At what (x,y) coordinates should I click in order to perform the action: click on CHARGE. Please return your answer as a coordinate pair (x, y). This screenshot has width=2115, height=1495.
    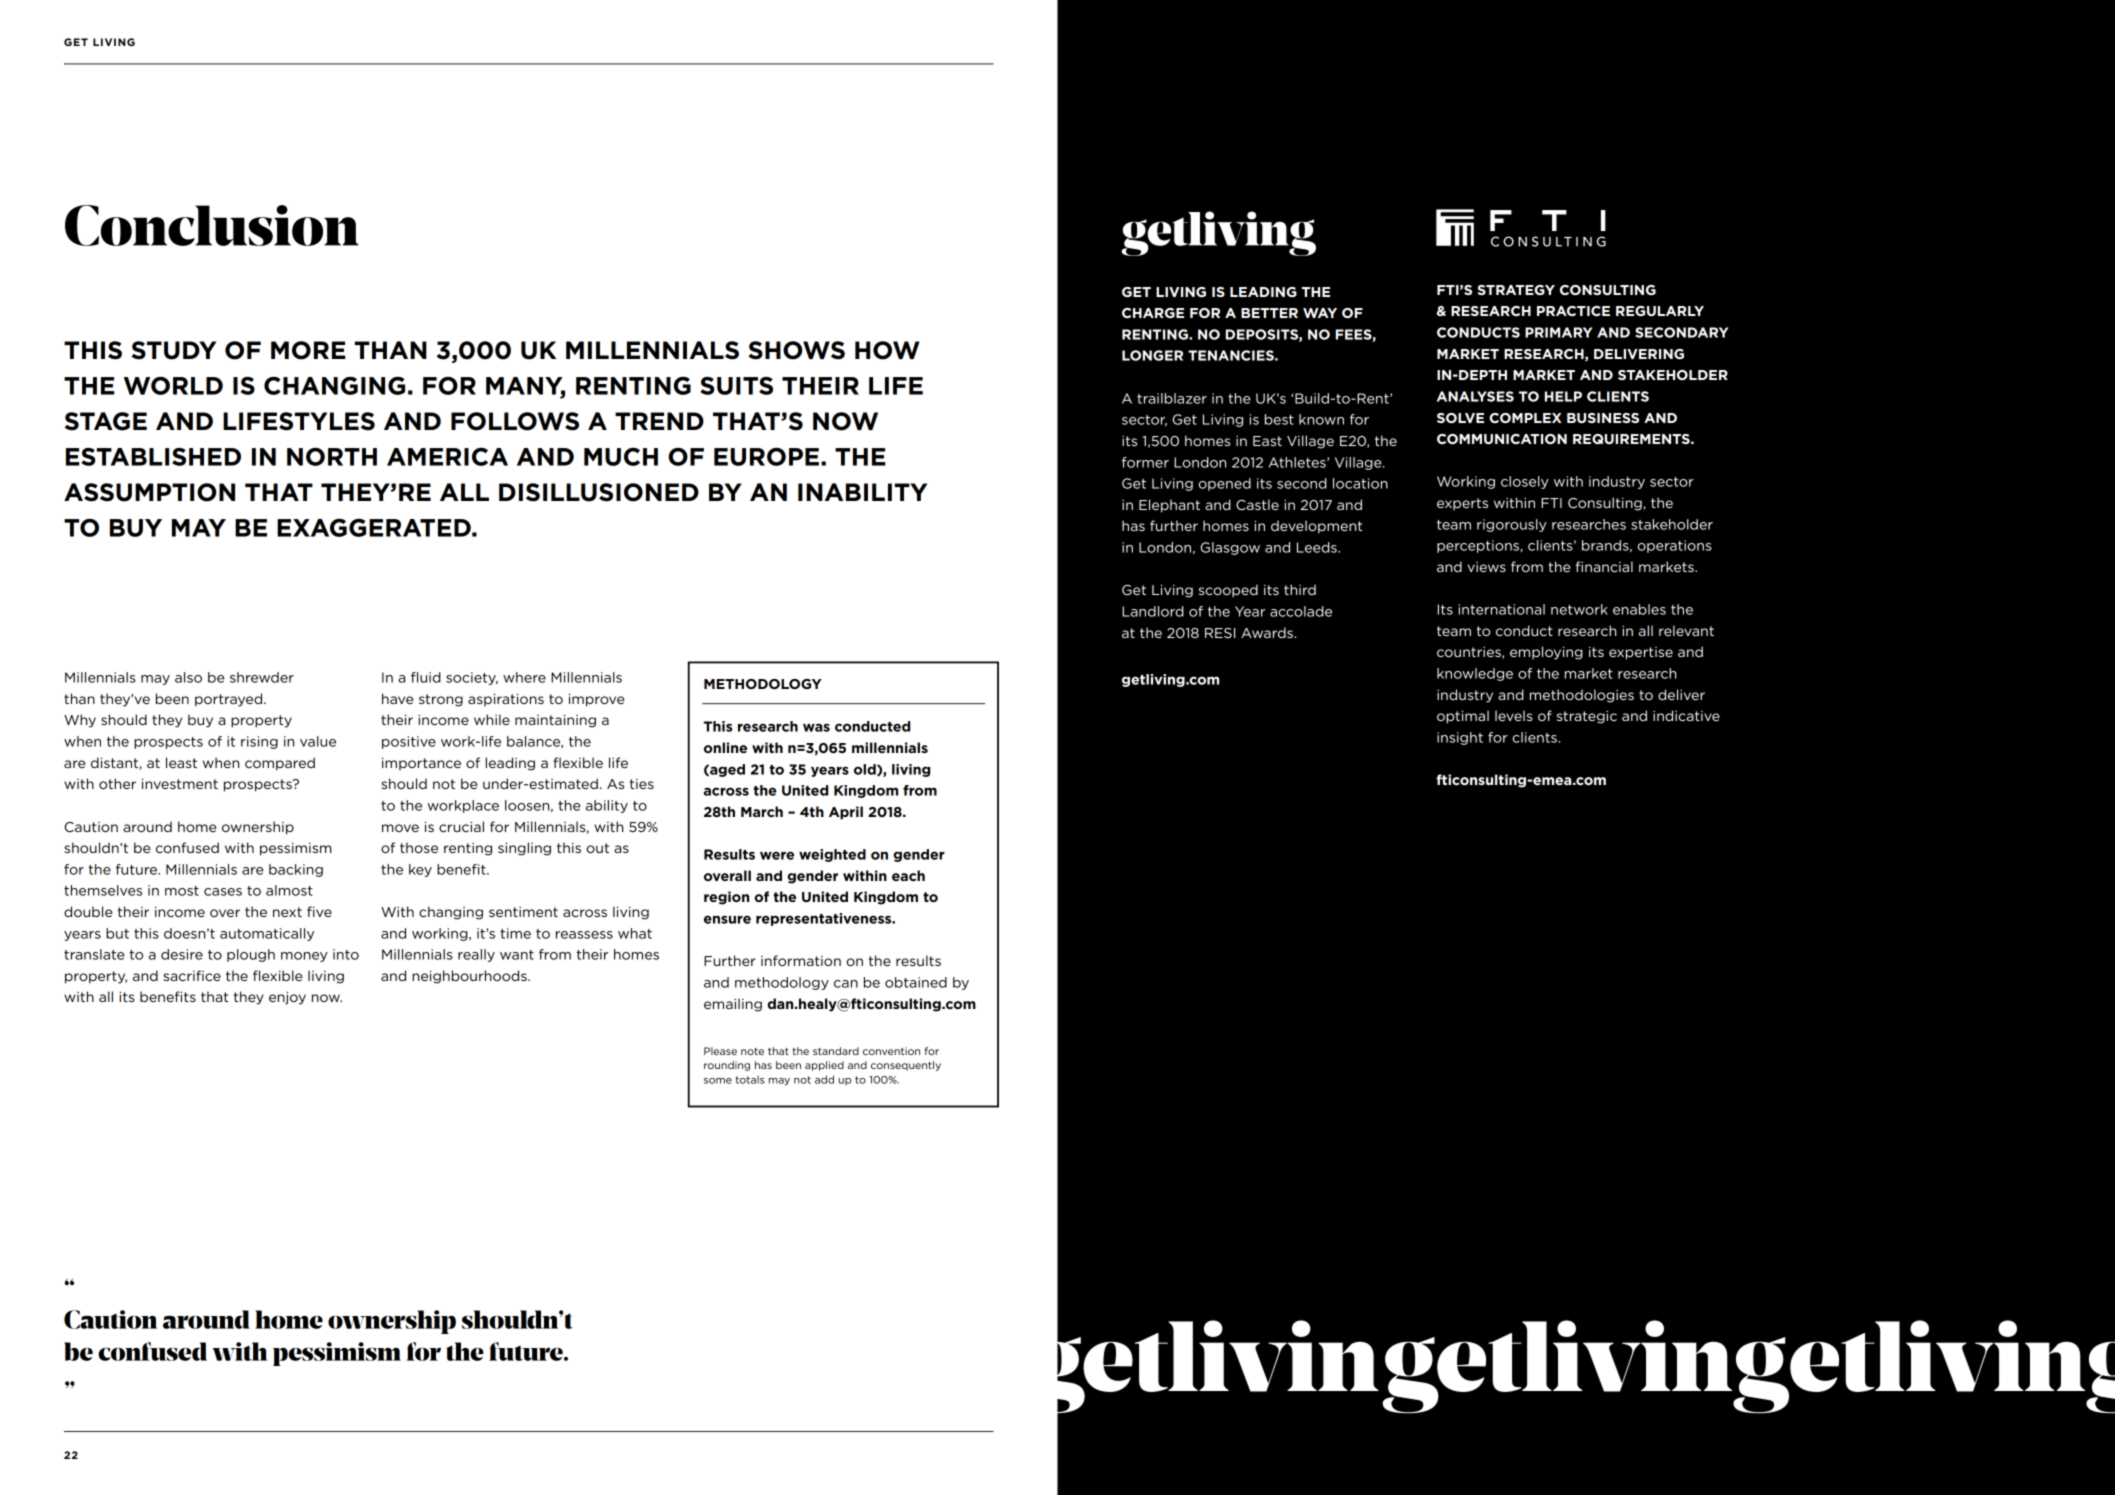
    Looking at the image, I should click on (1153, 313).
